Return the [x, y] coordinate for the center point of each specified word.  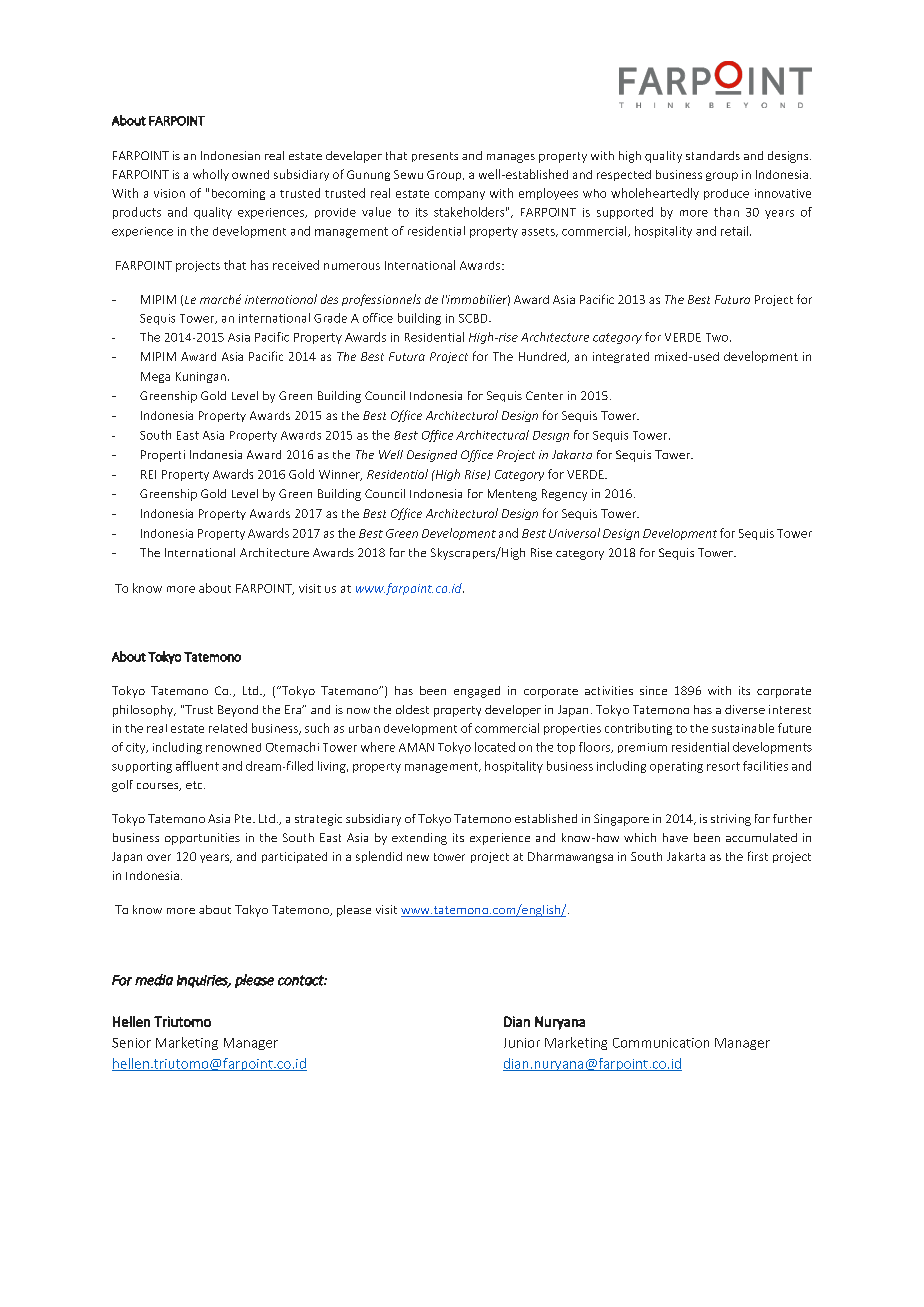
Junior [522, 1043]
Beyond [238, 711]
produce [726, 194]
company [460, 195]
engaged [477, 692]
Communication [661, 1043]
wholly [211, 175]
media [154, 980]
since [653, 690]
